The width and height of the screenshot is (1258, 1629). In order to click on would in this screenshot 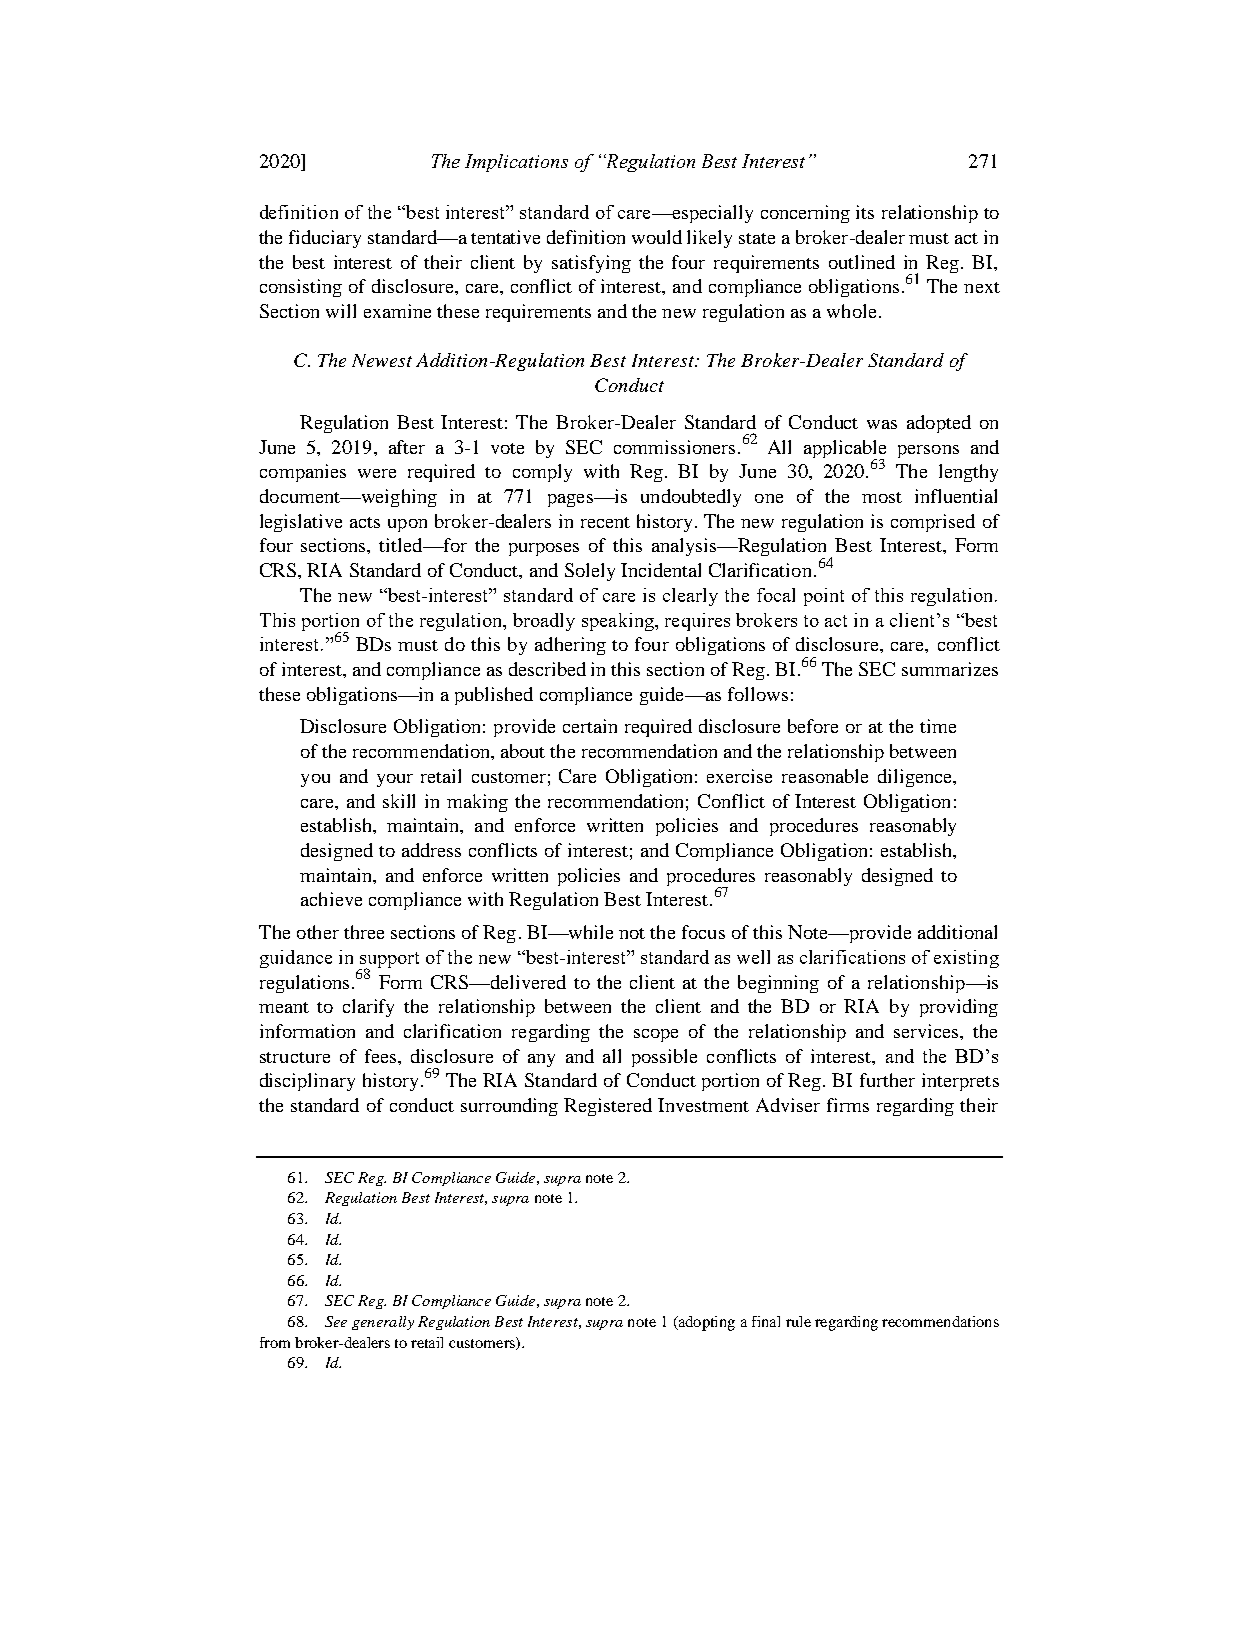, I will do `click(657, 237)`.
